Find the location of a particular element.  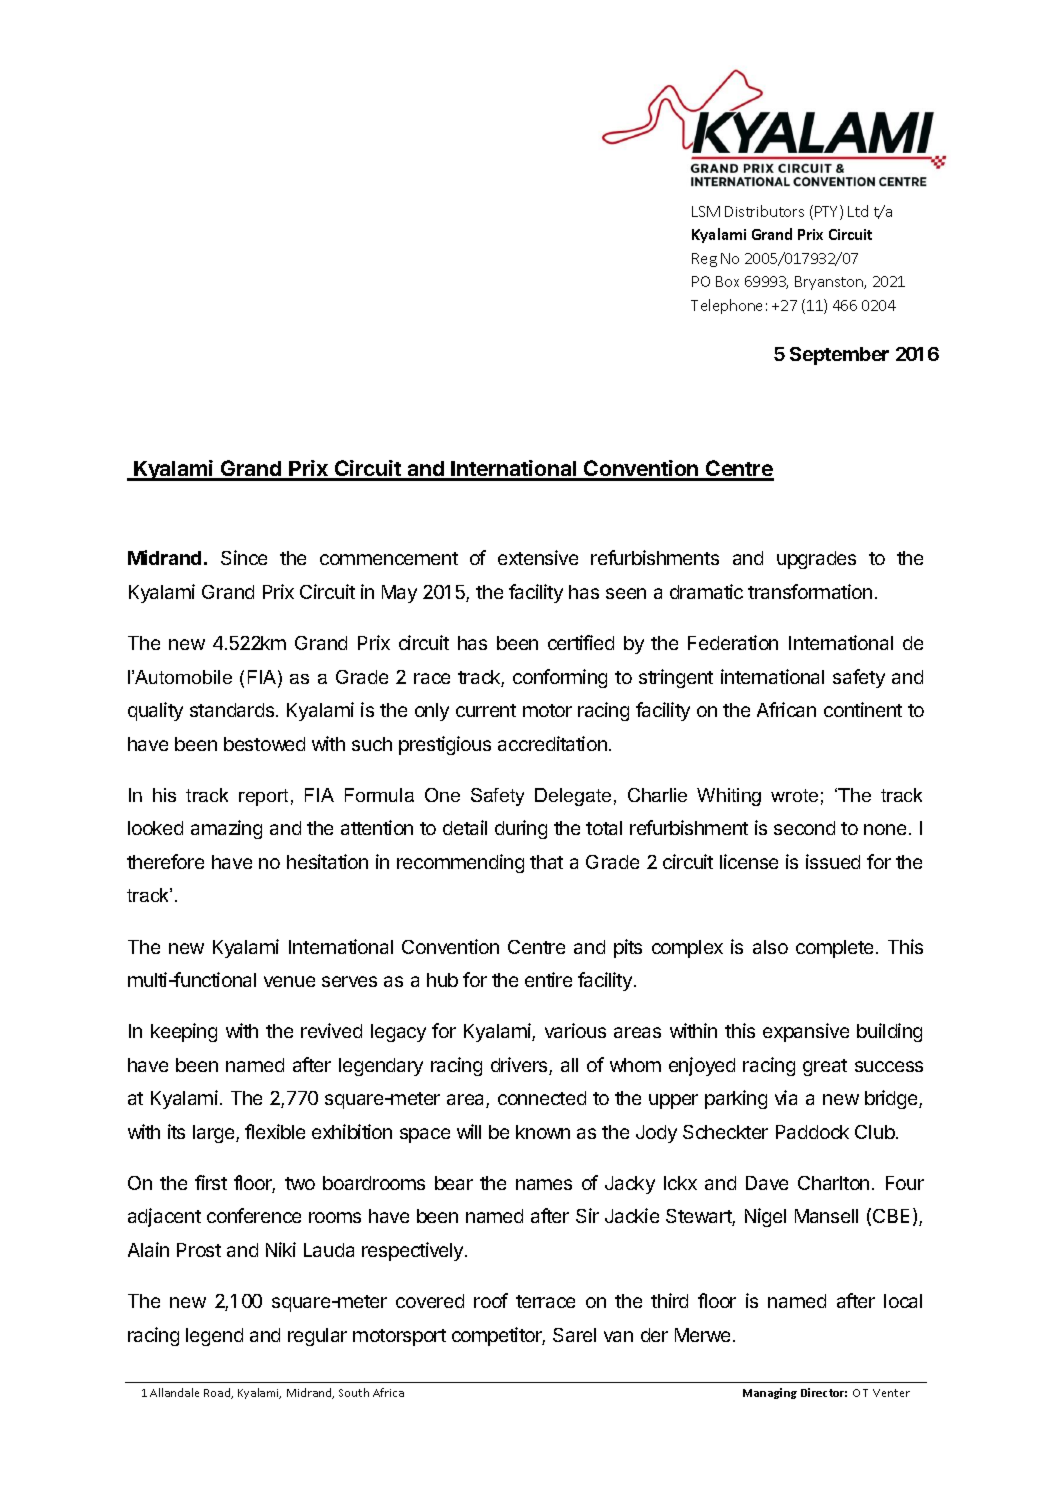

Since is located at coordinates (244, 557).
